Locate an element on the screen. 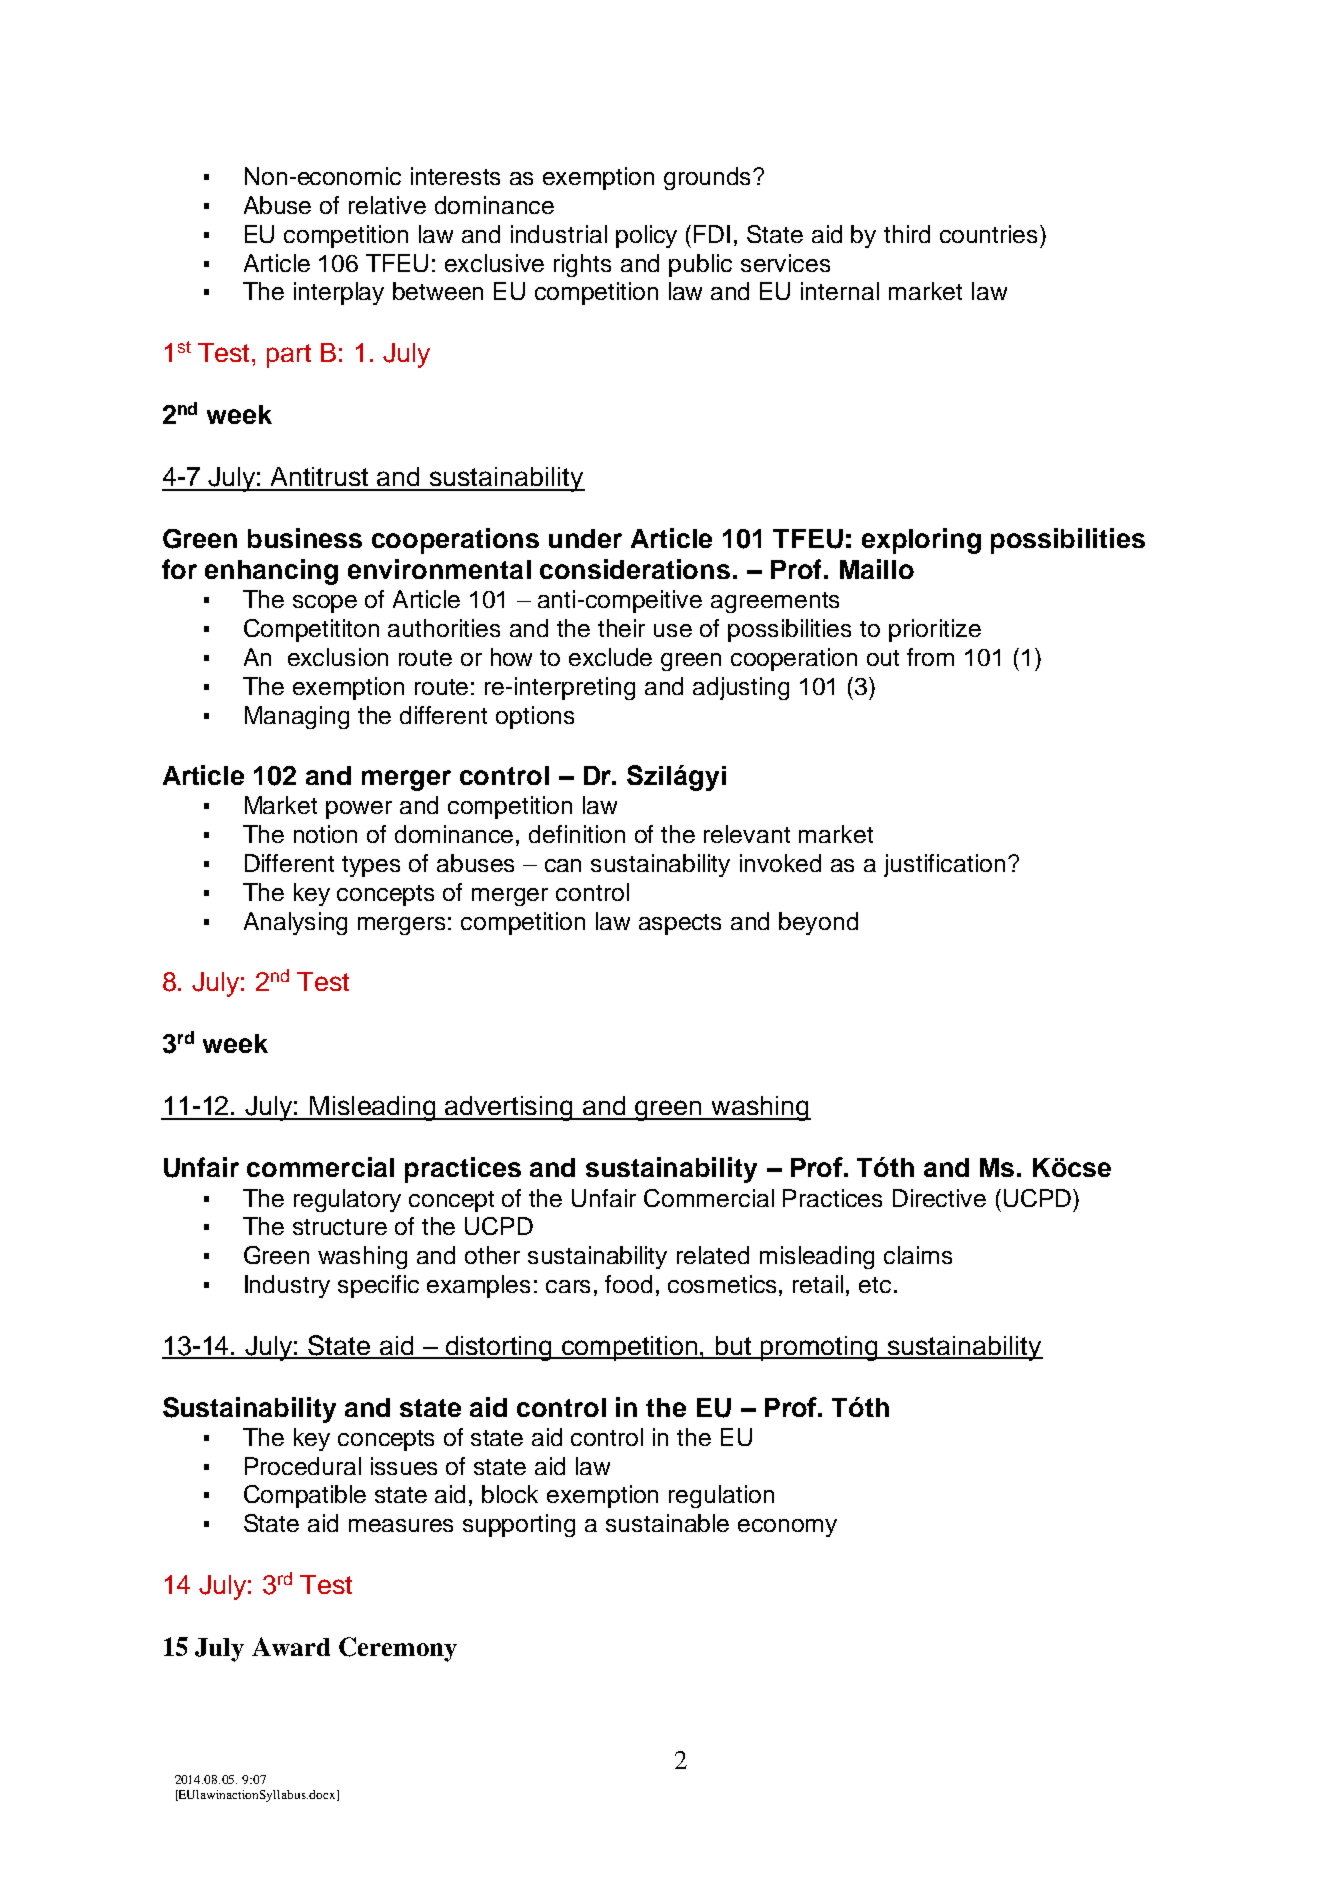 The height and width of the screenshot is (1893, 1338). enhancing is located at coordinates (271, 572).
